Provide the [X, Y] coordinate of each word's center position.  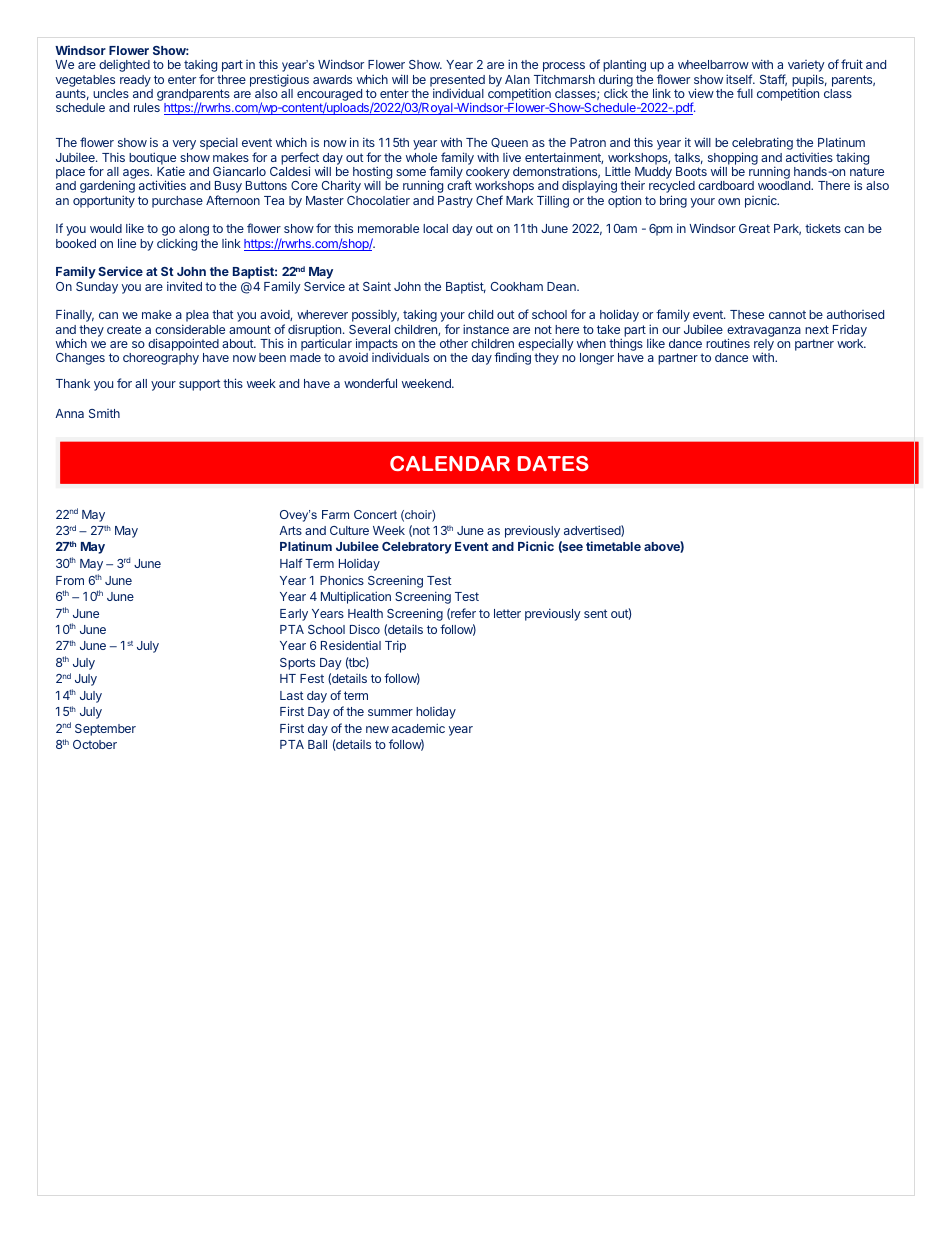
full [745, 93]
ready [135, 81]
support [199, 385]
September [105, 730]
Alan [517, 79]
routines [728, 343]
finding [512, 358]
